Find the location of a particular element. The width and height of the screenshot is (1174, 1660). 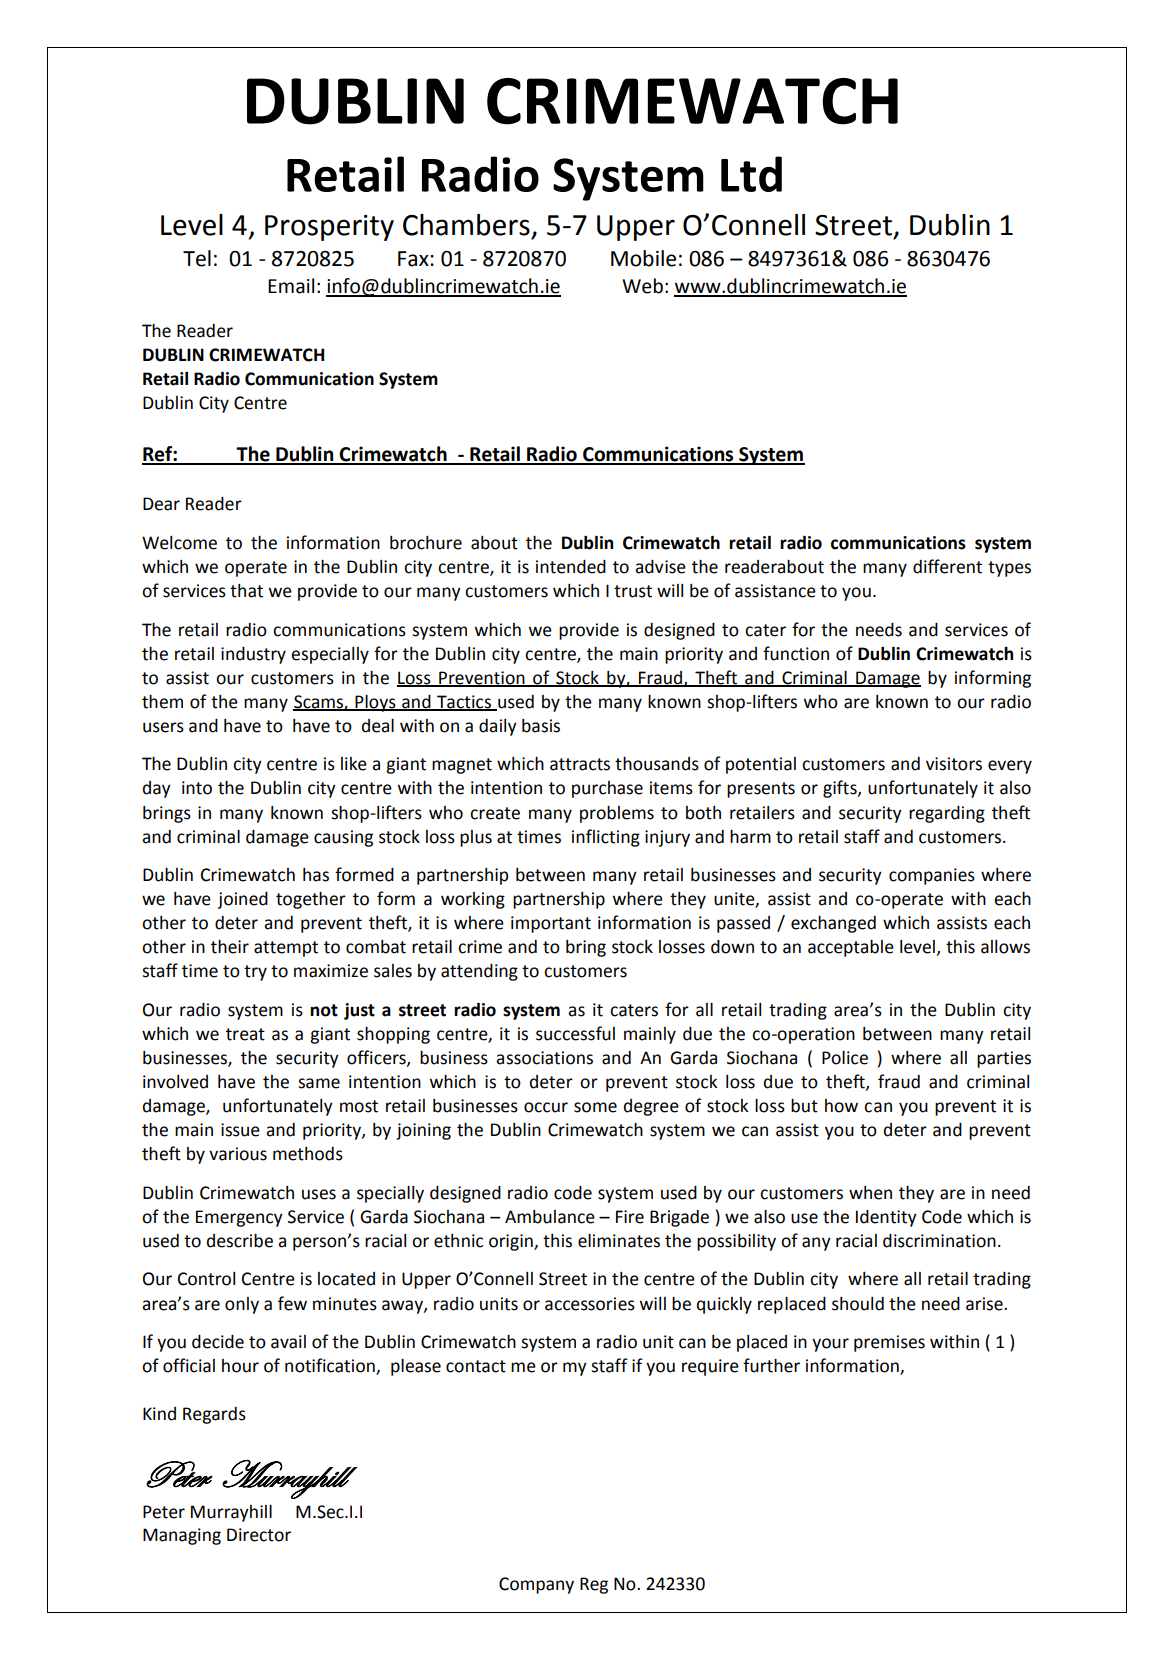

Prosperity is located at coordinates (329, 228).
